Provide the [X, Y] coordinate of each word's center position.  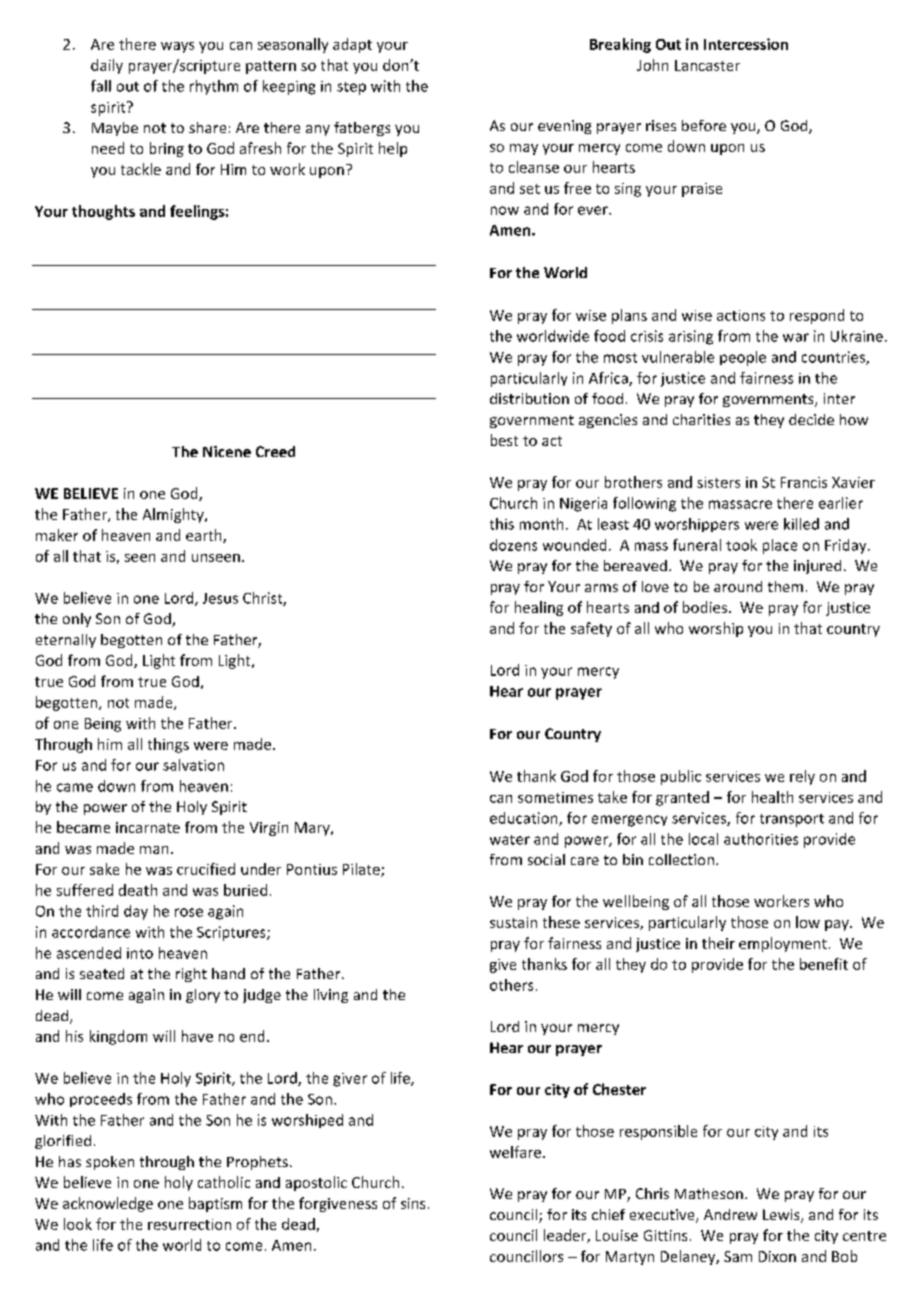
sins [413, 1203]
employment [783, 944]
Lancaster [707, 65]
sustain [513, 922]
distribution [529, 398]
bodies [706, 607]
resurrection [189, 1224]
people [743, 358]
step [351, 88]
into [140, 953]
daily [107, 66]
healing [539, 608]
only [77, 620]
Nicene [227, 451]
